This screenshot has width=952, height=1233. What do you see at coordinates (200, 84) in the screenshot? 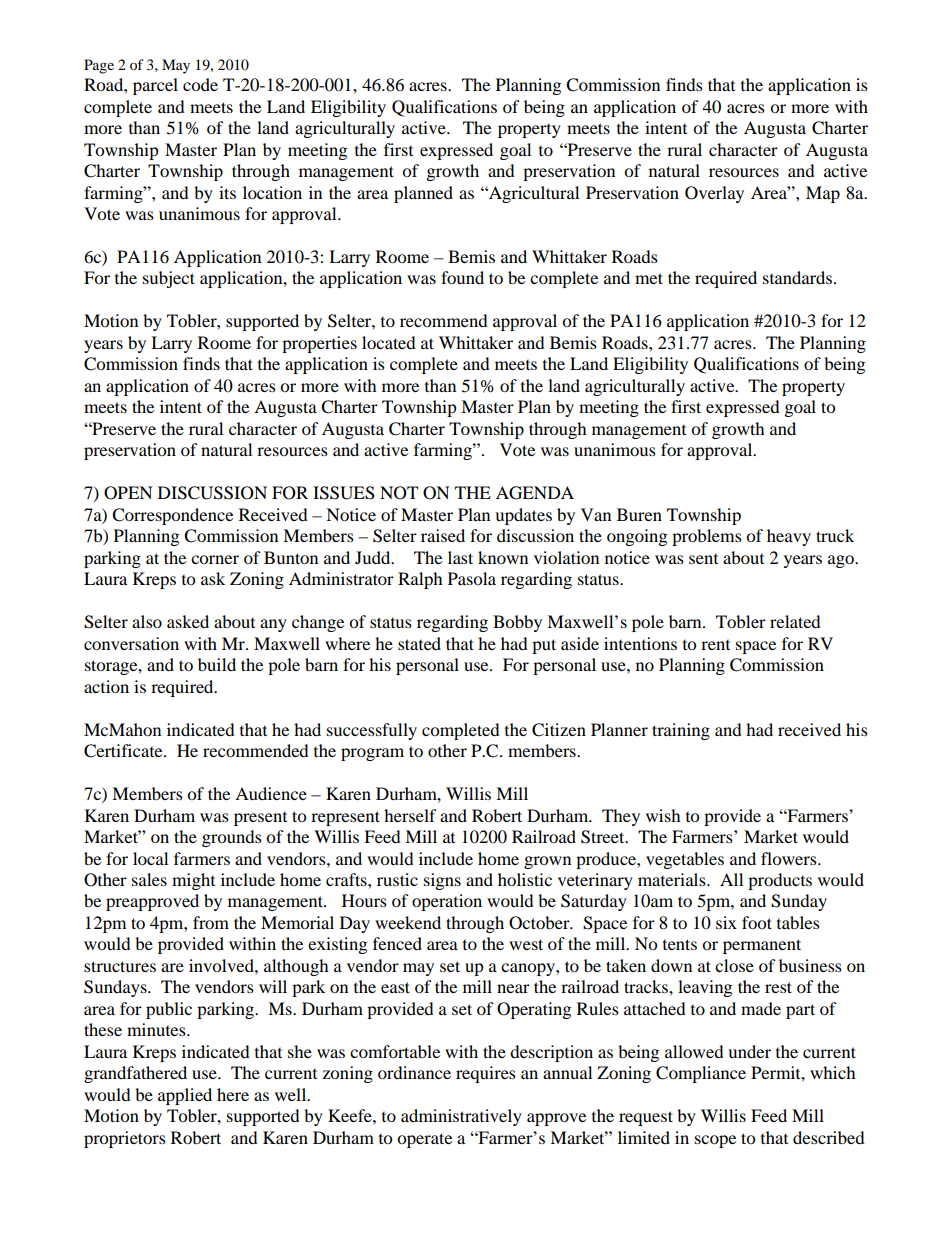
I see `code` at bounding box center [200, 84].
